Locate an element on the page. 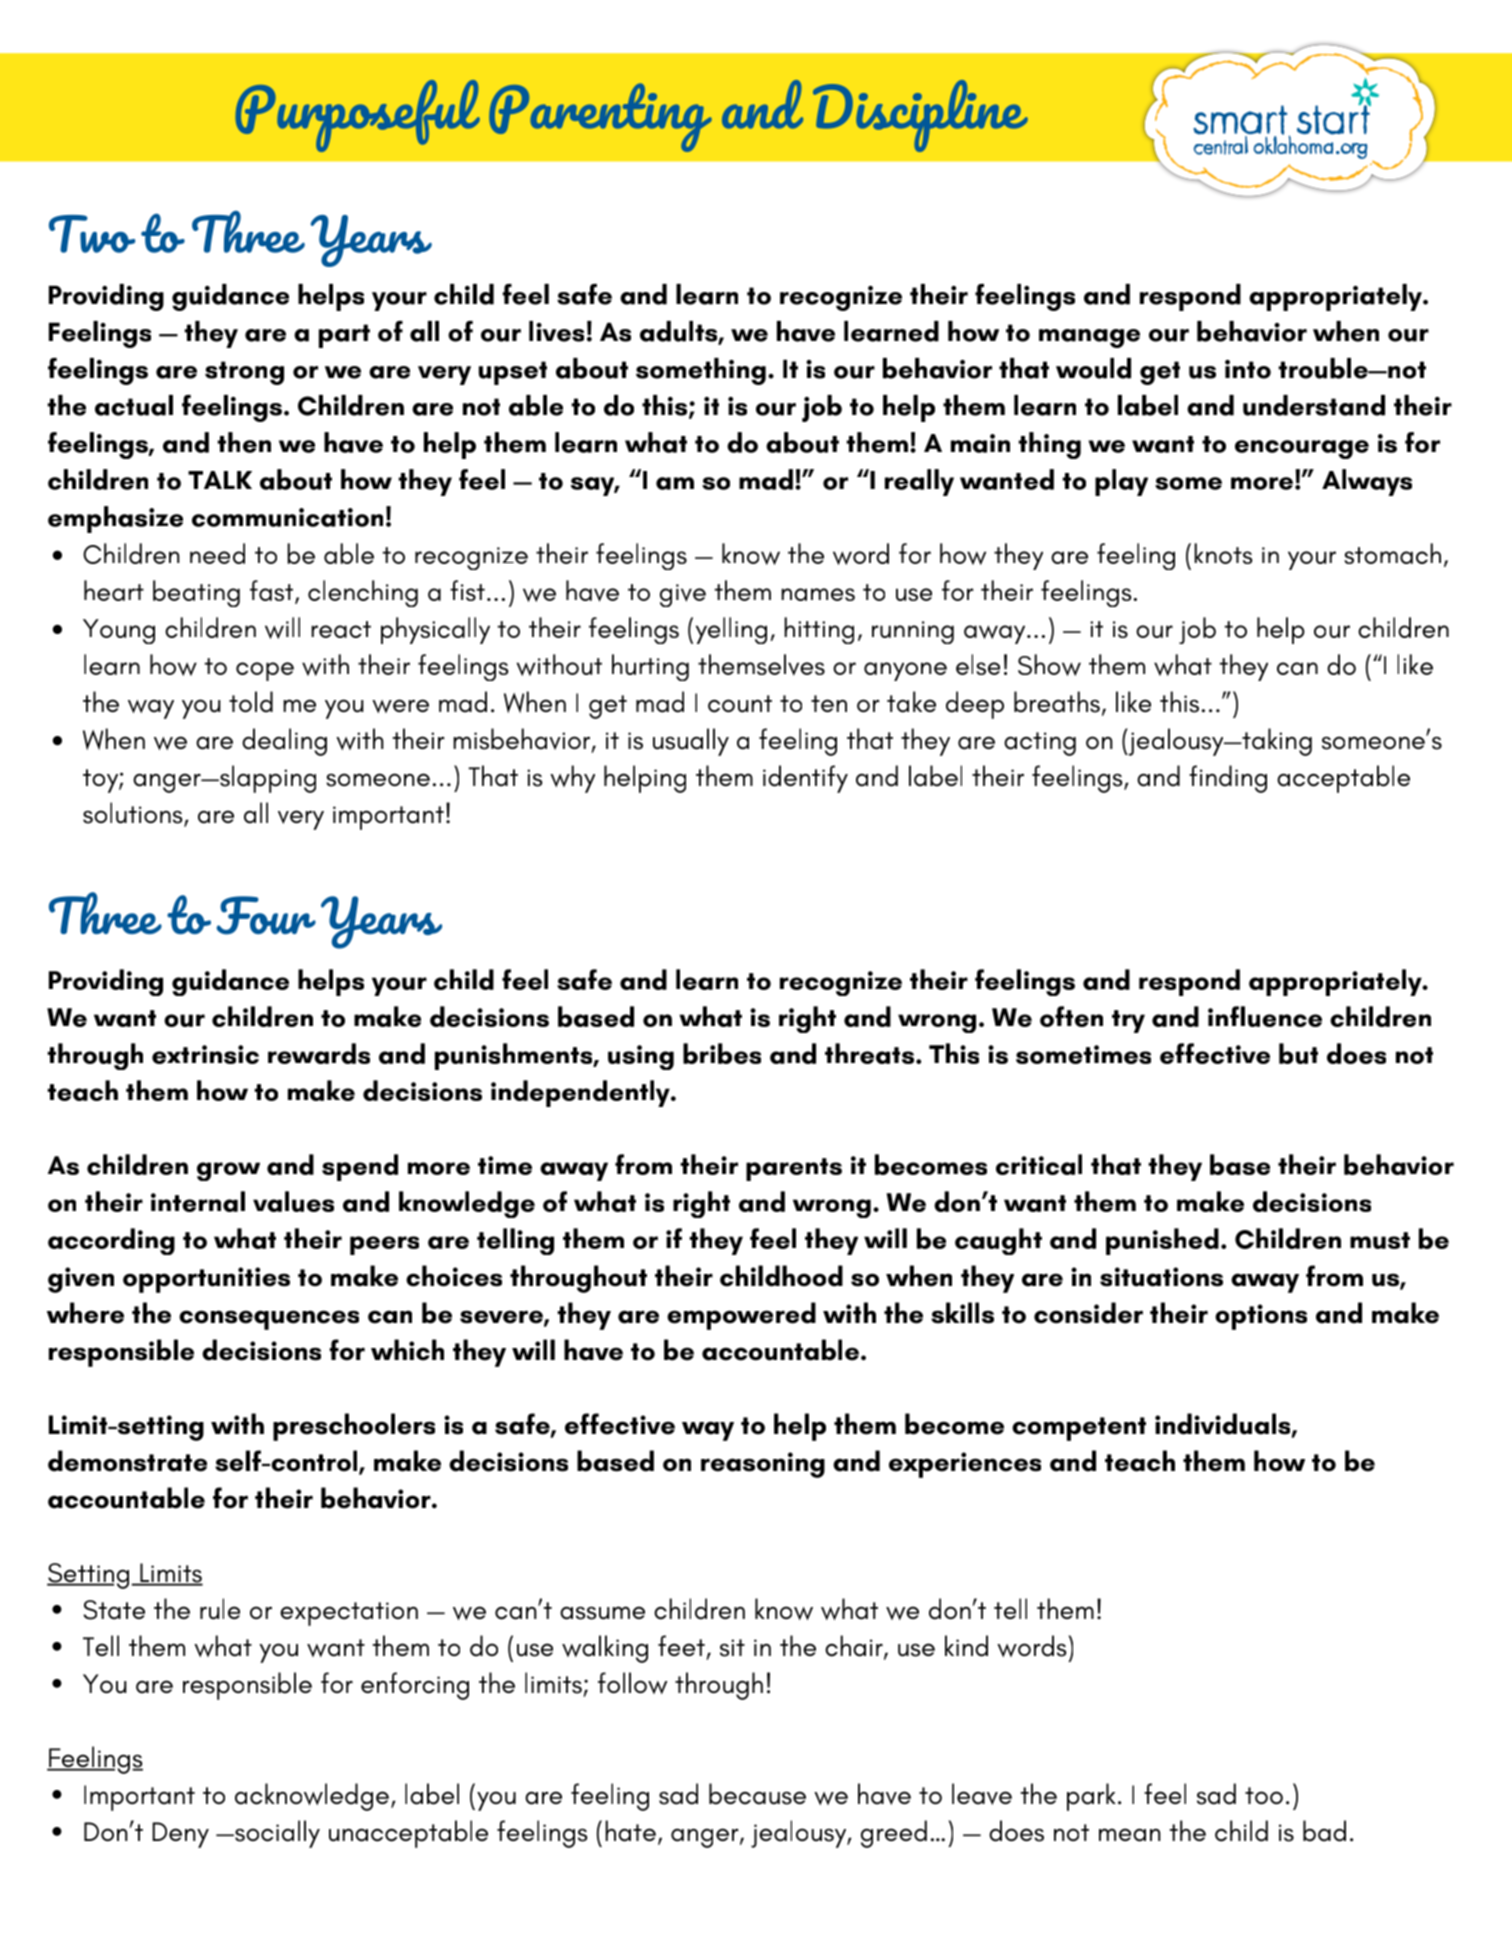  Purposeful is located at coordinates (357, 116).
